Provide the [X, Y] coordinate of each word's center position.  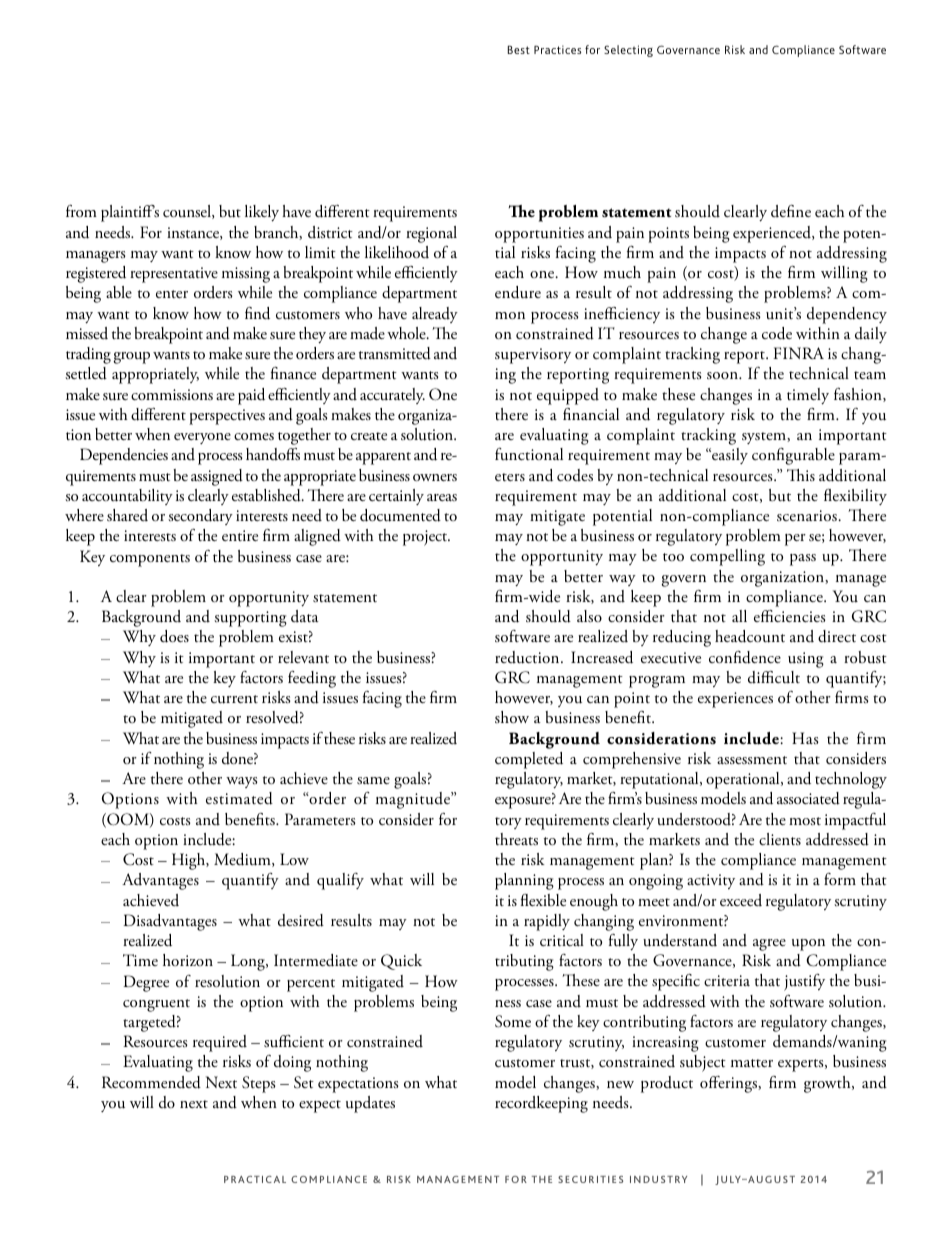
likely [262, 213]
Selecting [628, 51]
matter [752, 1063]
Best [519, 49]
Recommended [151, 1082]
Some [513, 1021]
